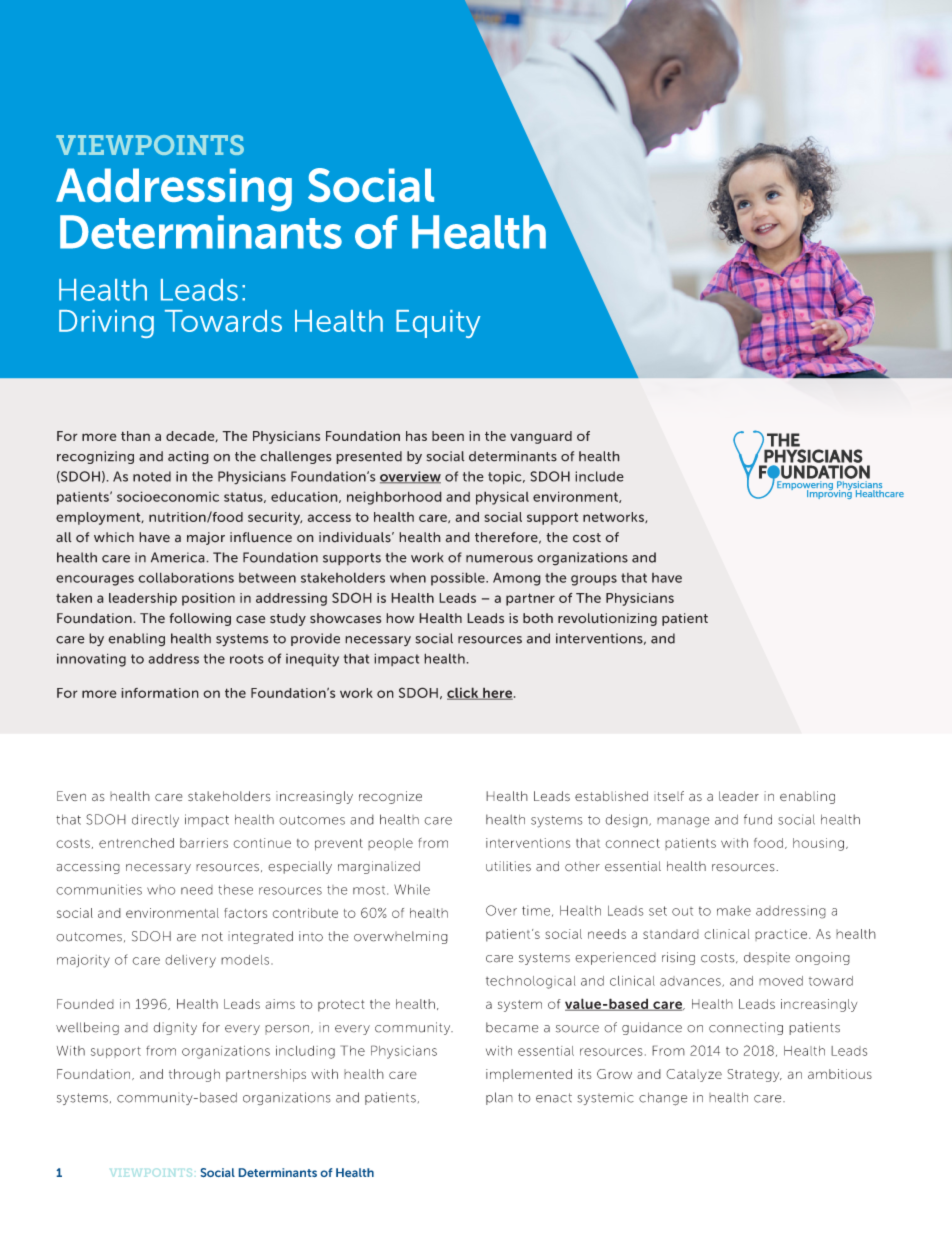  Describe the element at coordinates (464, 693) in the page. I see `click` at that location.
